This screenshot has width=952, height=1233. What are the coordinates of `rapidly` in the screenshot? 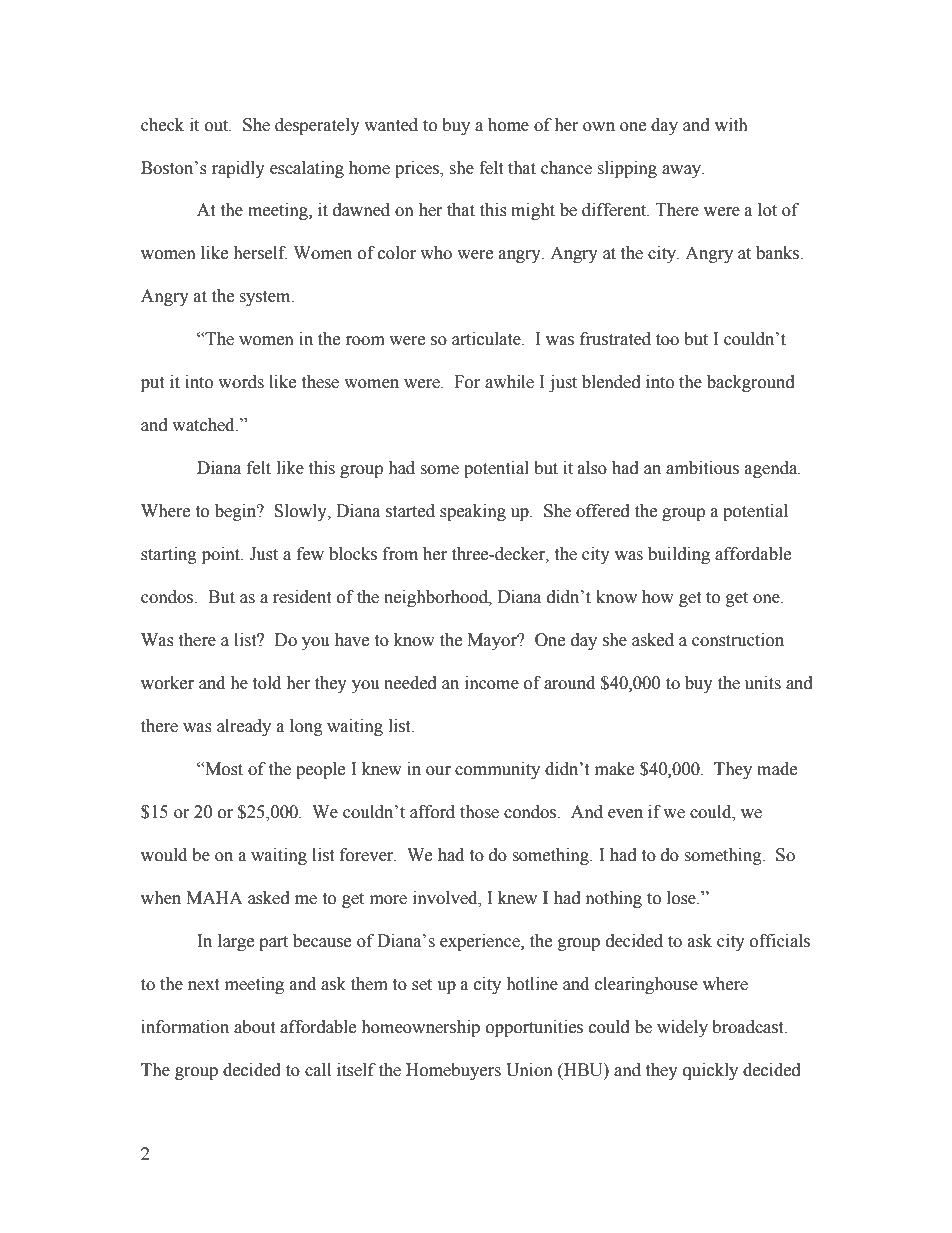 It's located at (238, 169).
